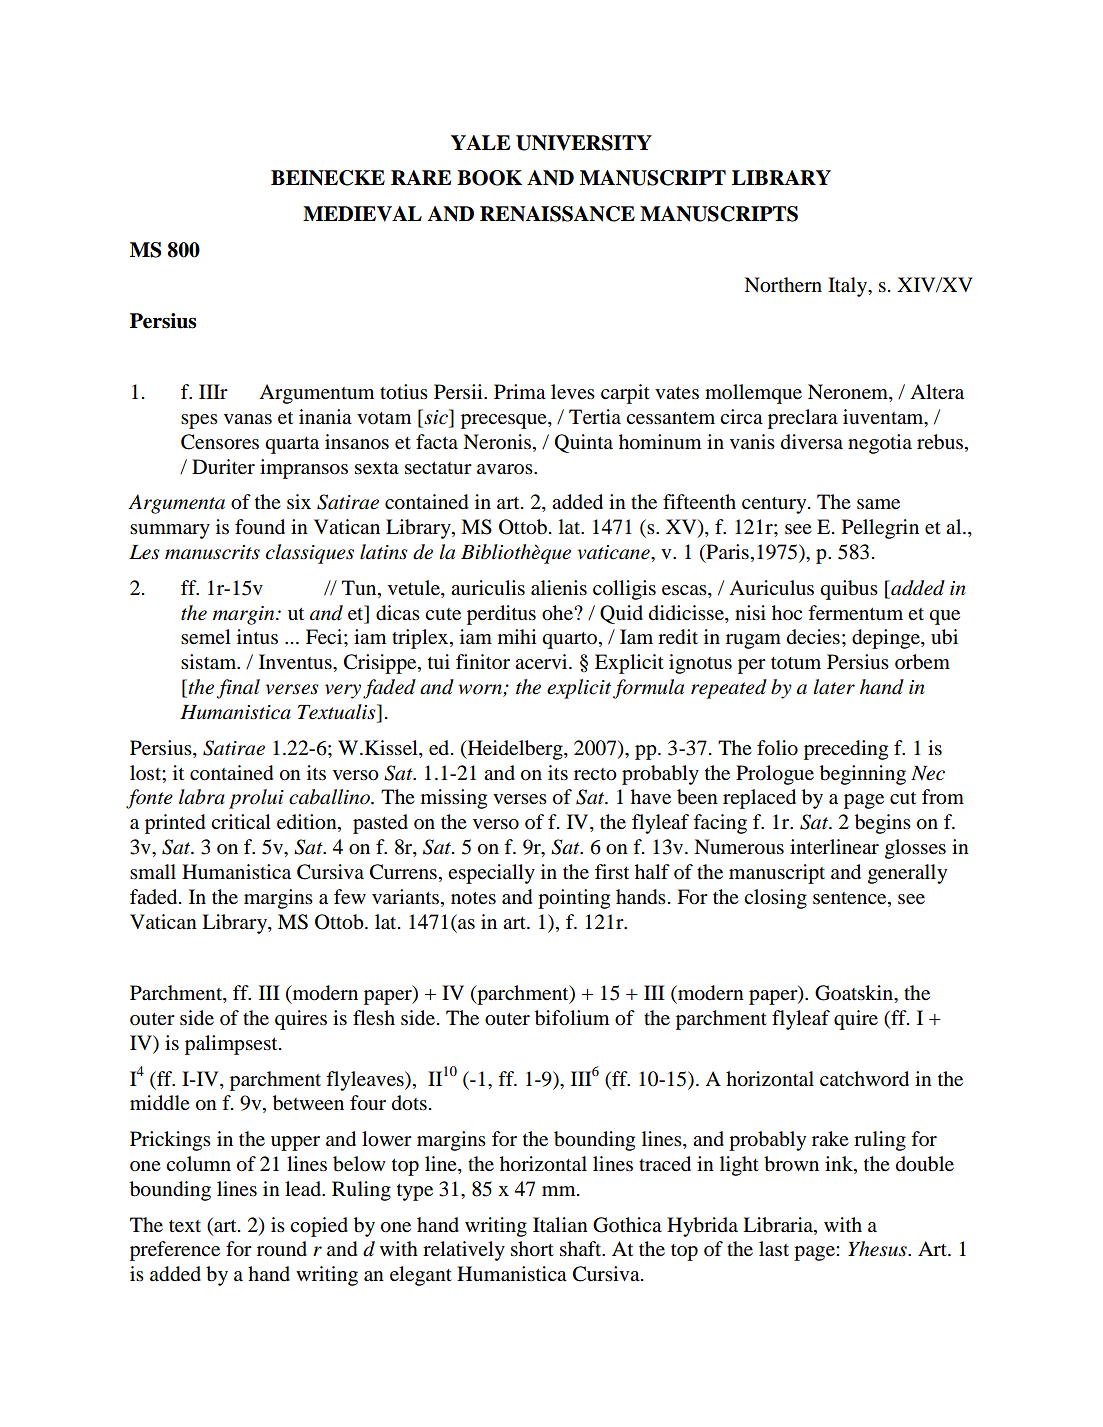 This screenshot has height=1427, width=1103. Describe the element at coordinates (282, 1249) in the screenshot. I see `round` at that location.
